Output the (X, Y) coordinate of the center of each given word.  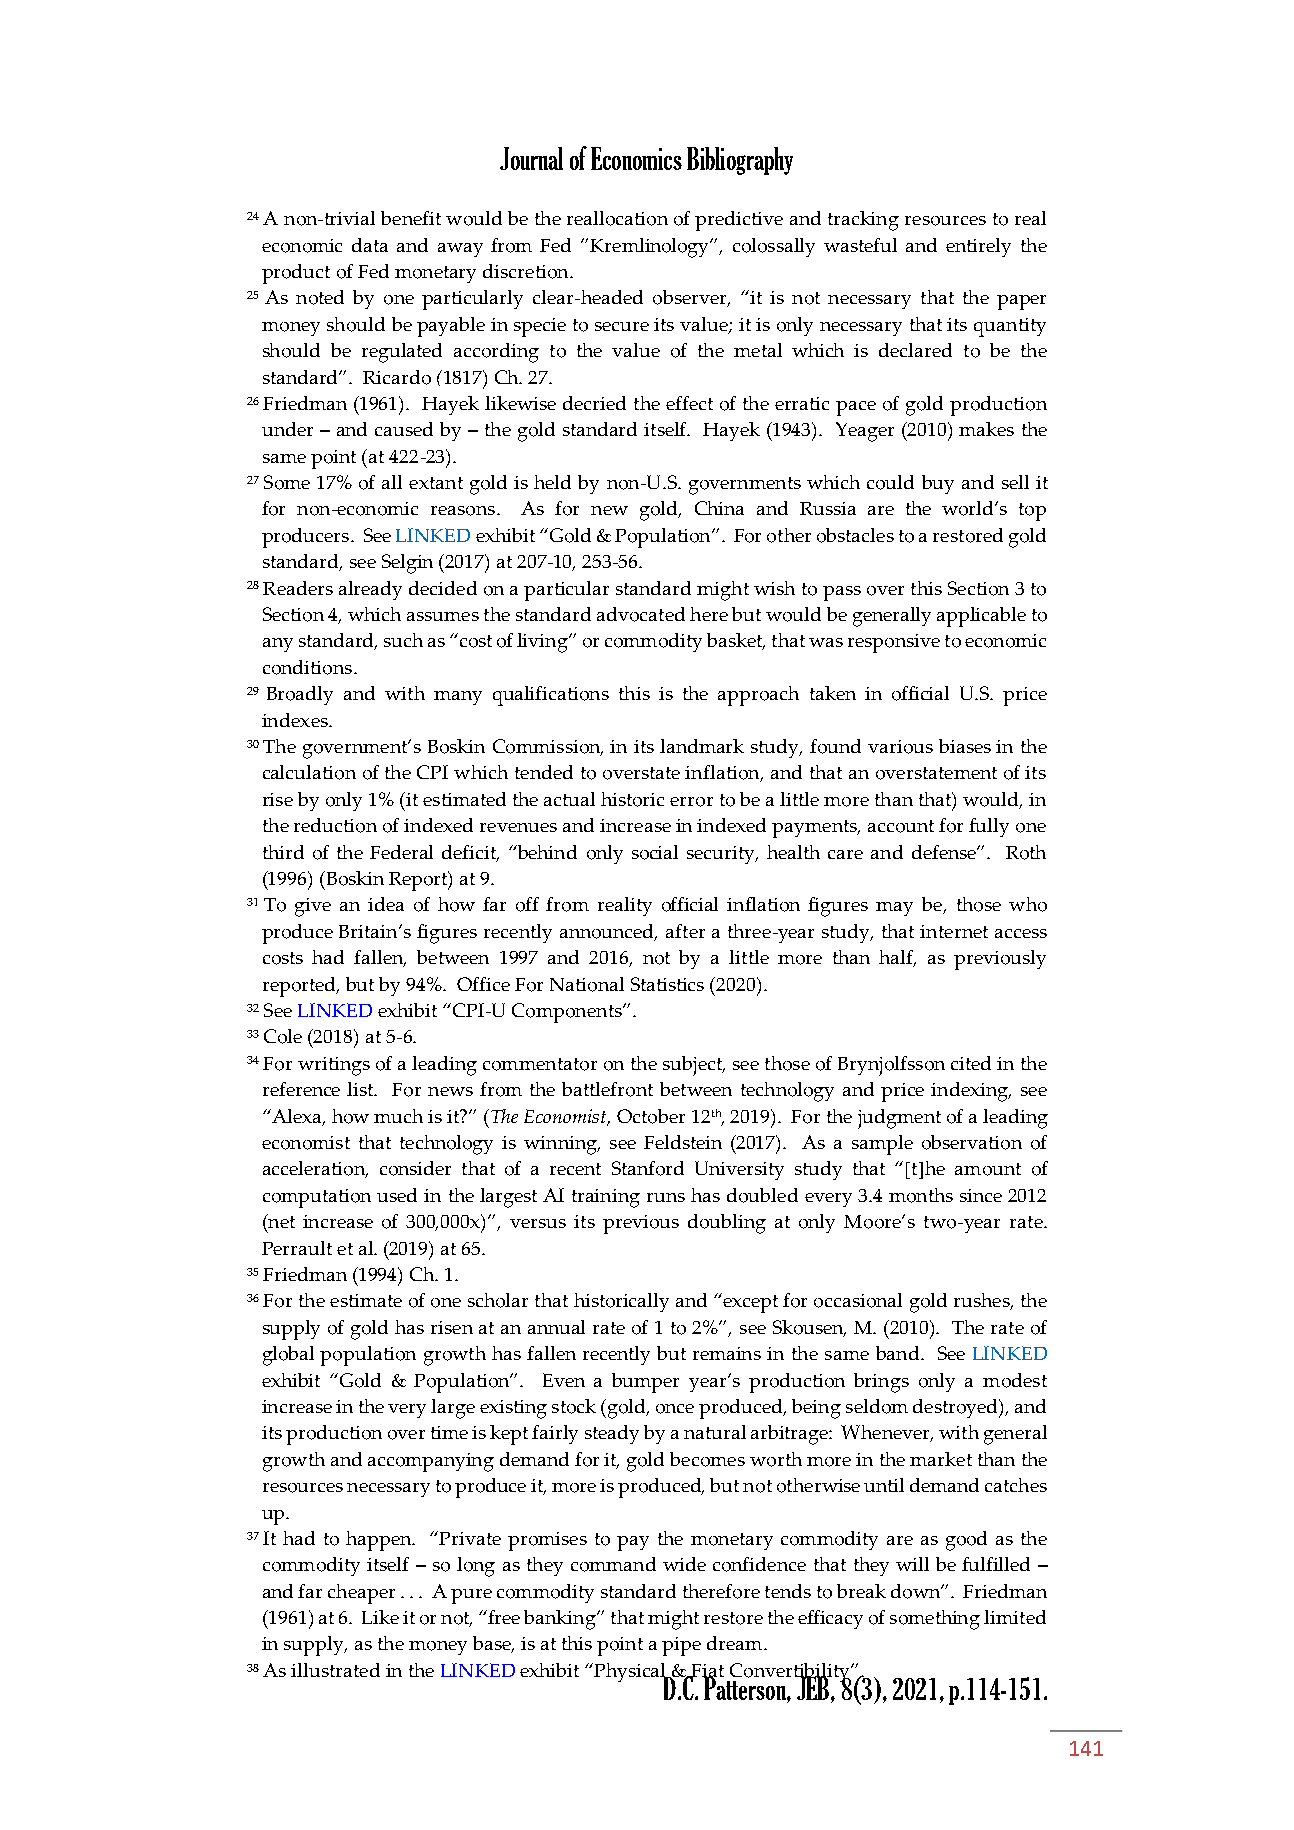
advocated (641, 614)
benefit (411, 218)
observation (972, 1142)
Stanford (648, 1168)
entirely (978, 247)
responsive (894, 643)
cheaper (361, 1594)
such (403, 640)
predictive (739, 221)
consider (415, 1168)
